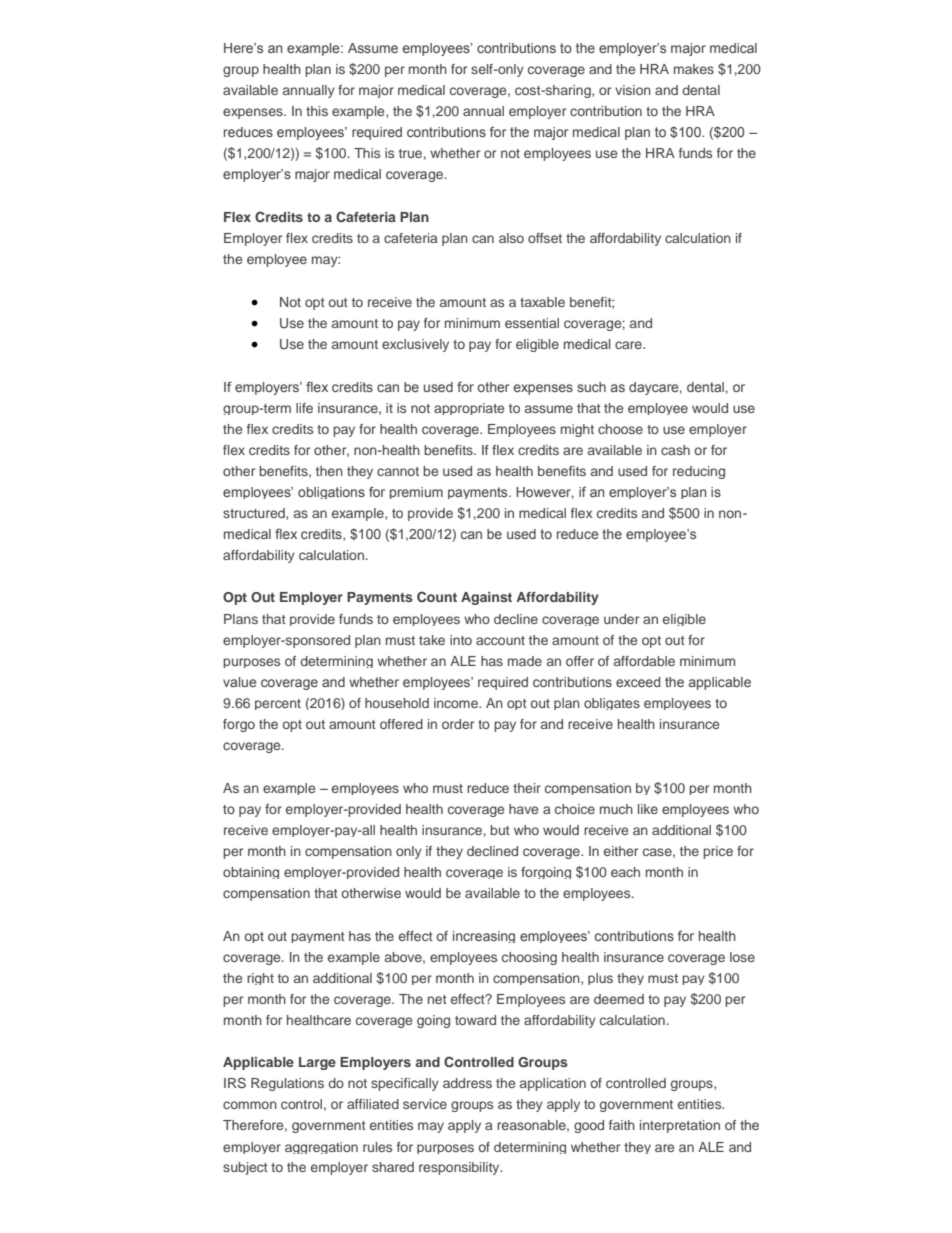 This screenshot has height=1233, width=952. What do you see at coordinates (527, 788) in the screenshot?
I see `their` at bounding box center [527, 788].
